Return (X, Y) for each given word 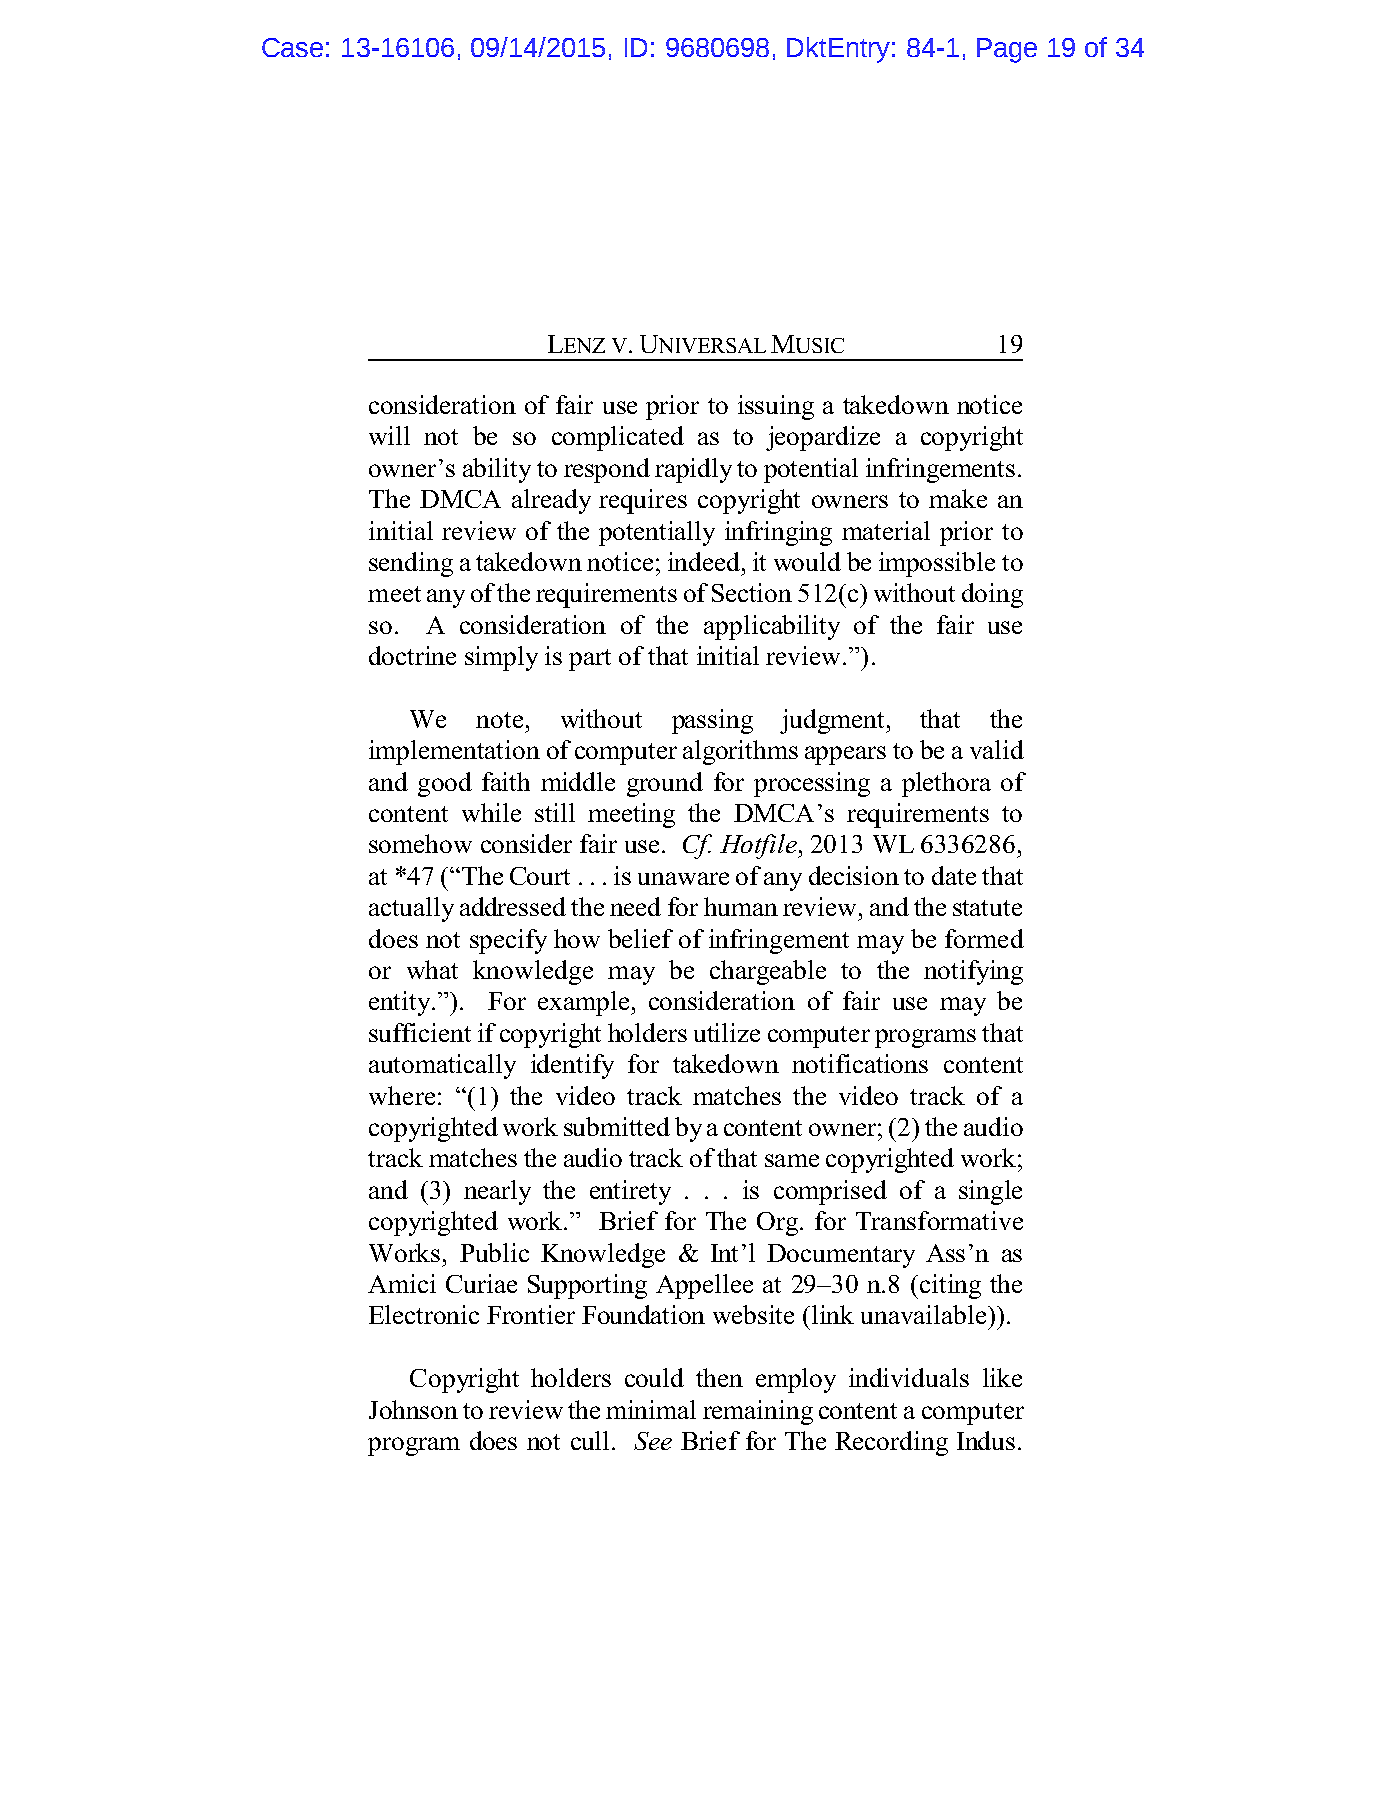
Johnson (413, 1409)
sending (411, 564)
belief (640, 938)
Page (1007, 50)
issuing (776, 407)
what (432, 969)
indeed (704, 561)
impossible (937, 564)
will (389, 435)
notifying (973, 972)
